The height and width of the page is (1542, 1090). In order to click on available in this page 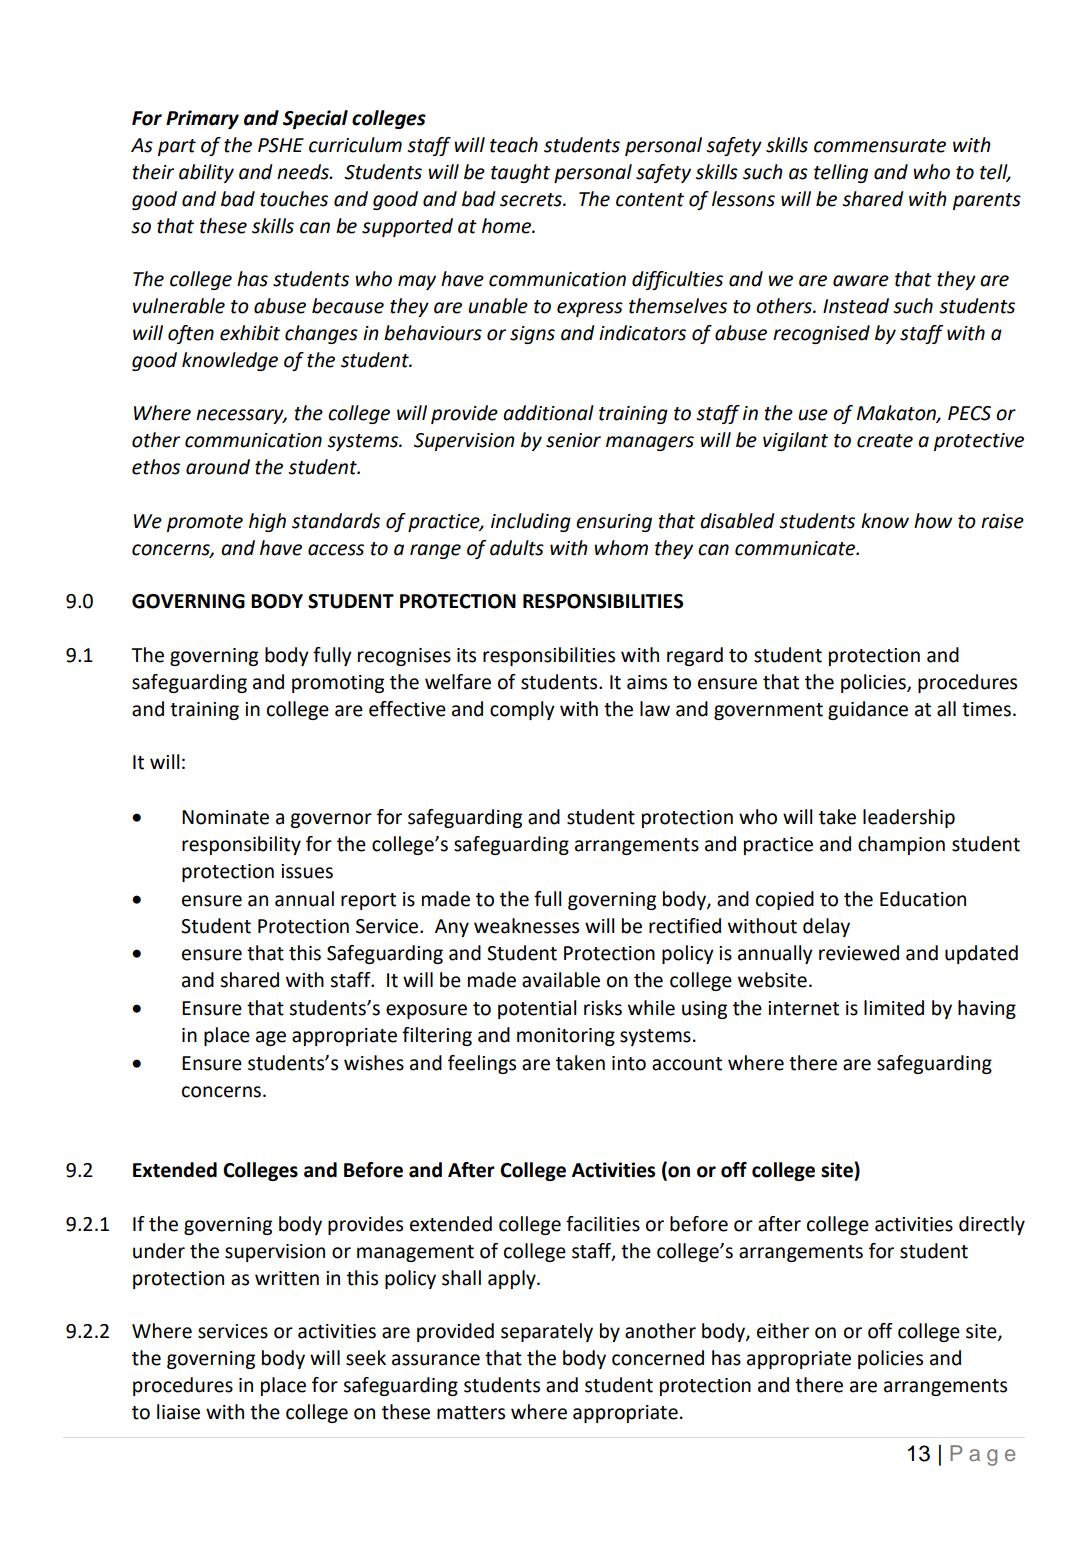, I will do `click(561, 980)`.
